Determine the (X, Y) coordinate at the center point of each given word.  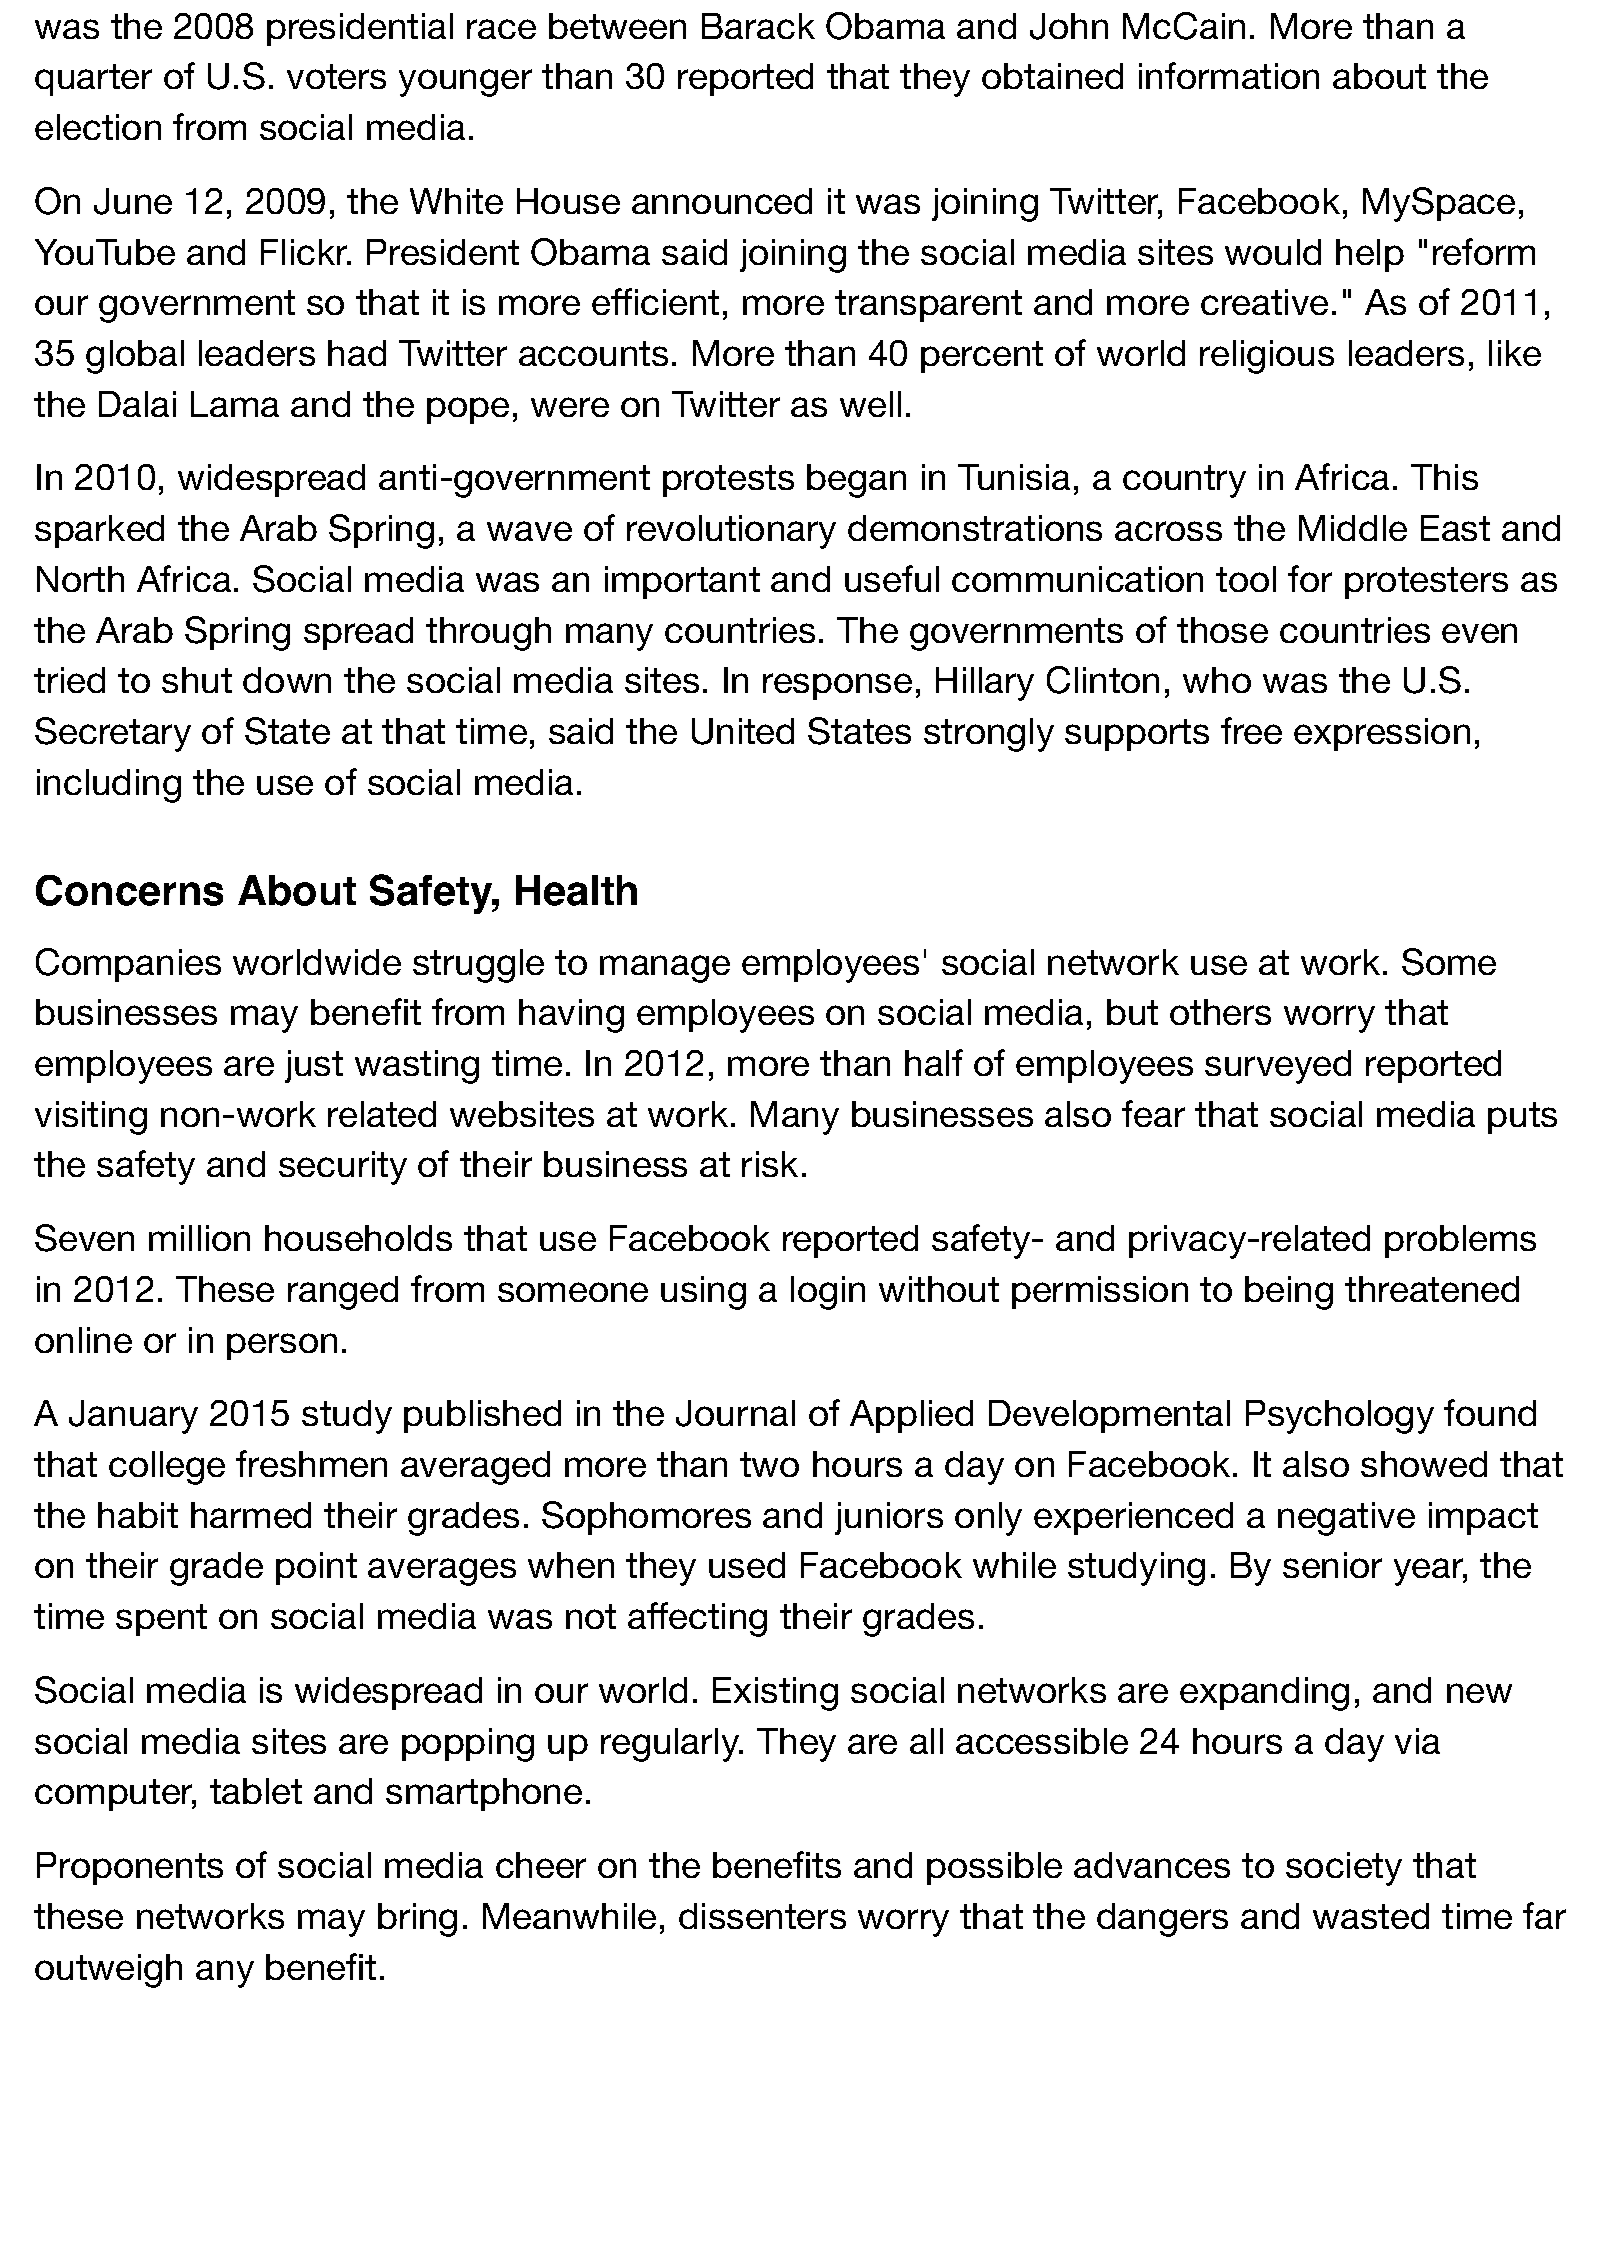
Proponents (130, 1868)
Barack (758, 26)
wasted (1371, 1916)
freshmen (311, 1463)
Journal (735, 1413)
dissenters (762, 1916)
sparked (99, 531)
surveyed (1278, 1067)
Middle (1353, 528)
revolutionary (731, 532)
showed (1424, 1464)
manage (665, 969)
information (1229, 75)
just (314, 1066)
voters (336, 76)
